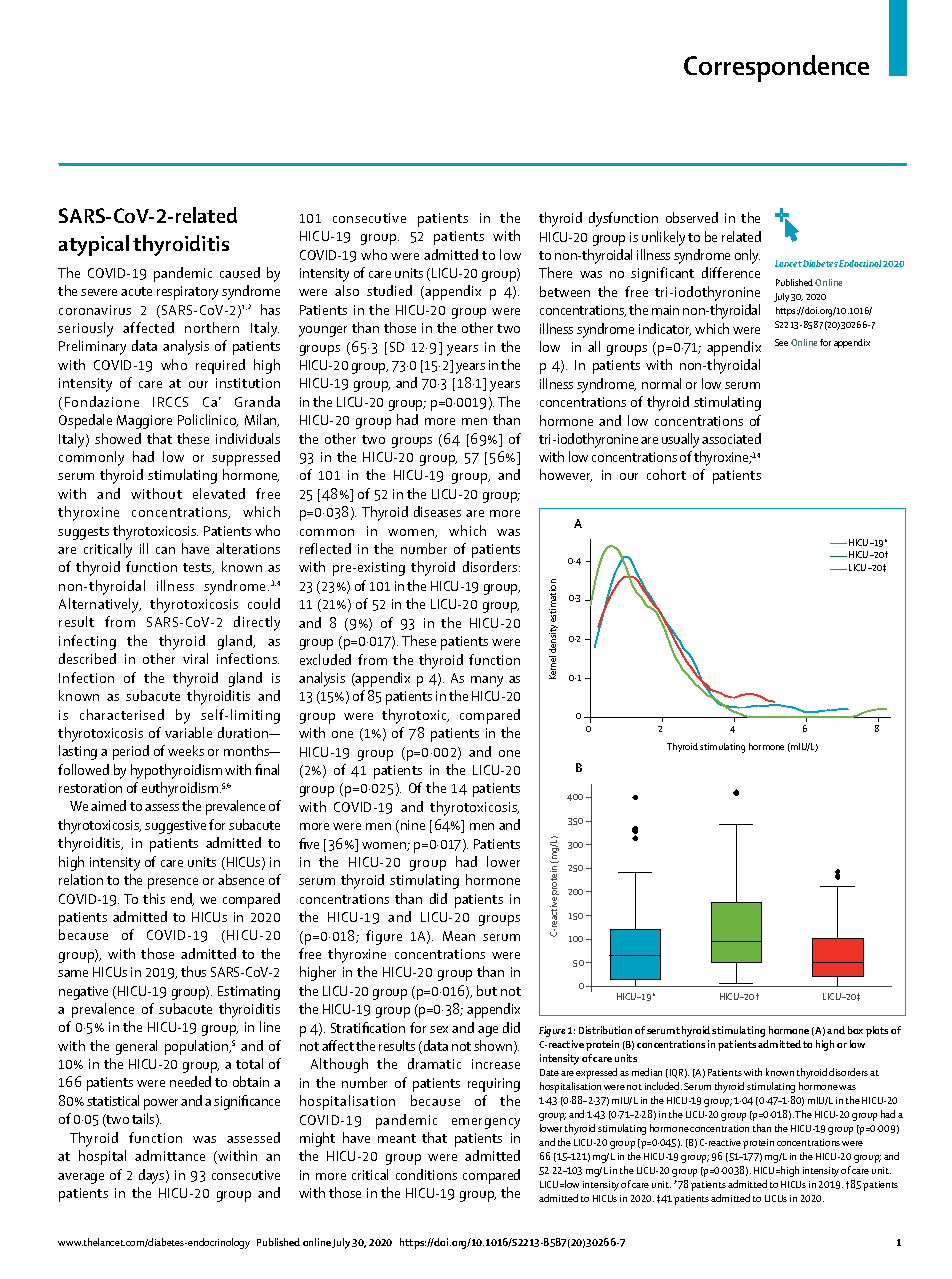 This screenshot has height=1279, width=952. What do you see at coordinates (170, 1155) in the screenshot?
I see `admittance` at bounding box center [170, 1155].
